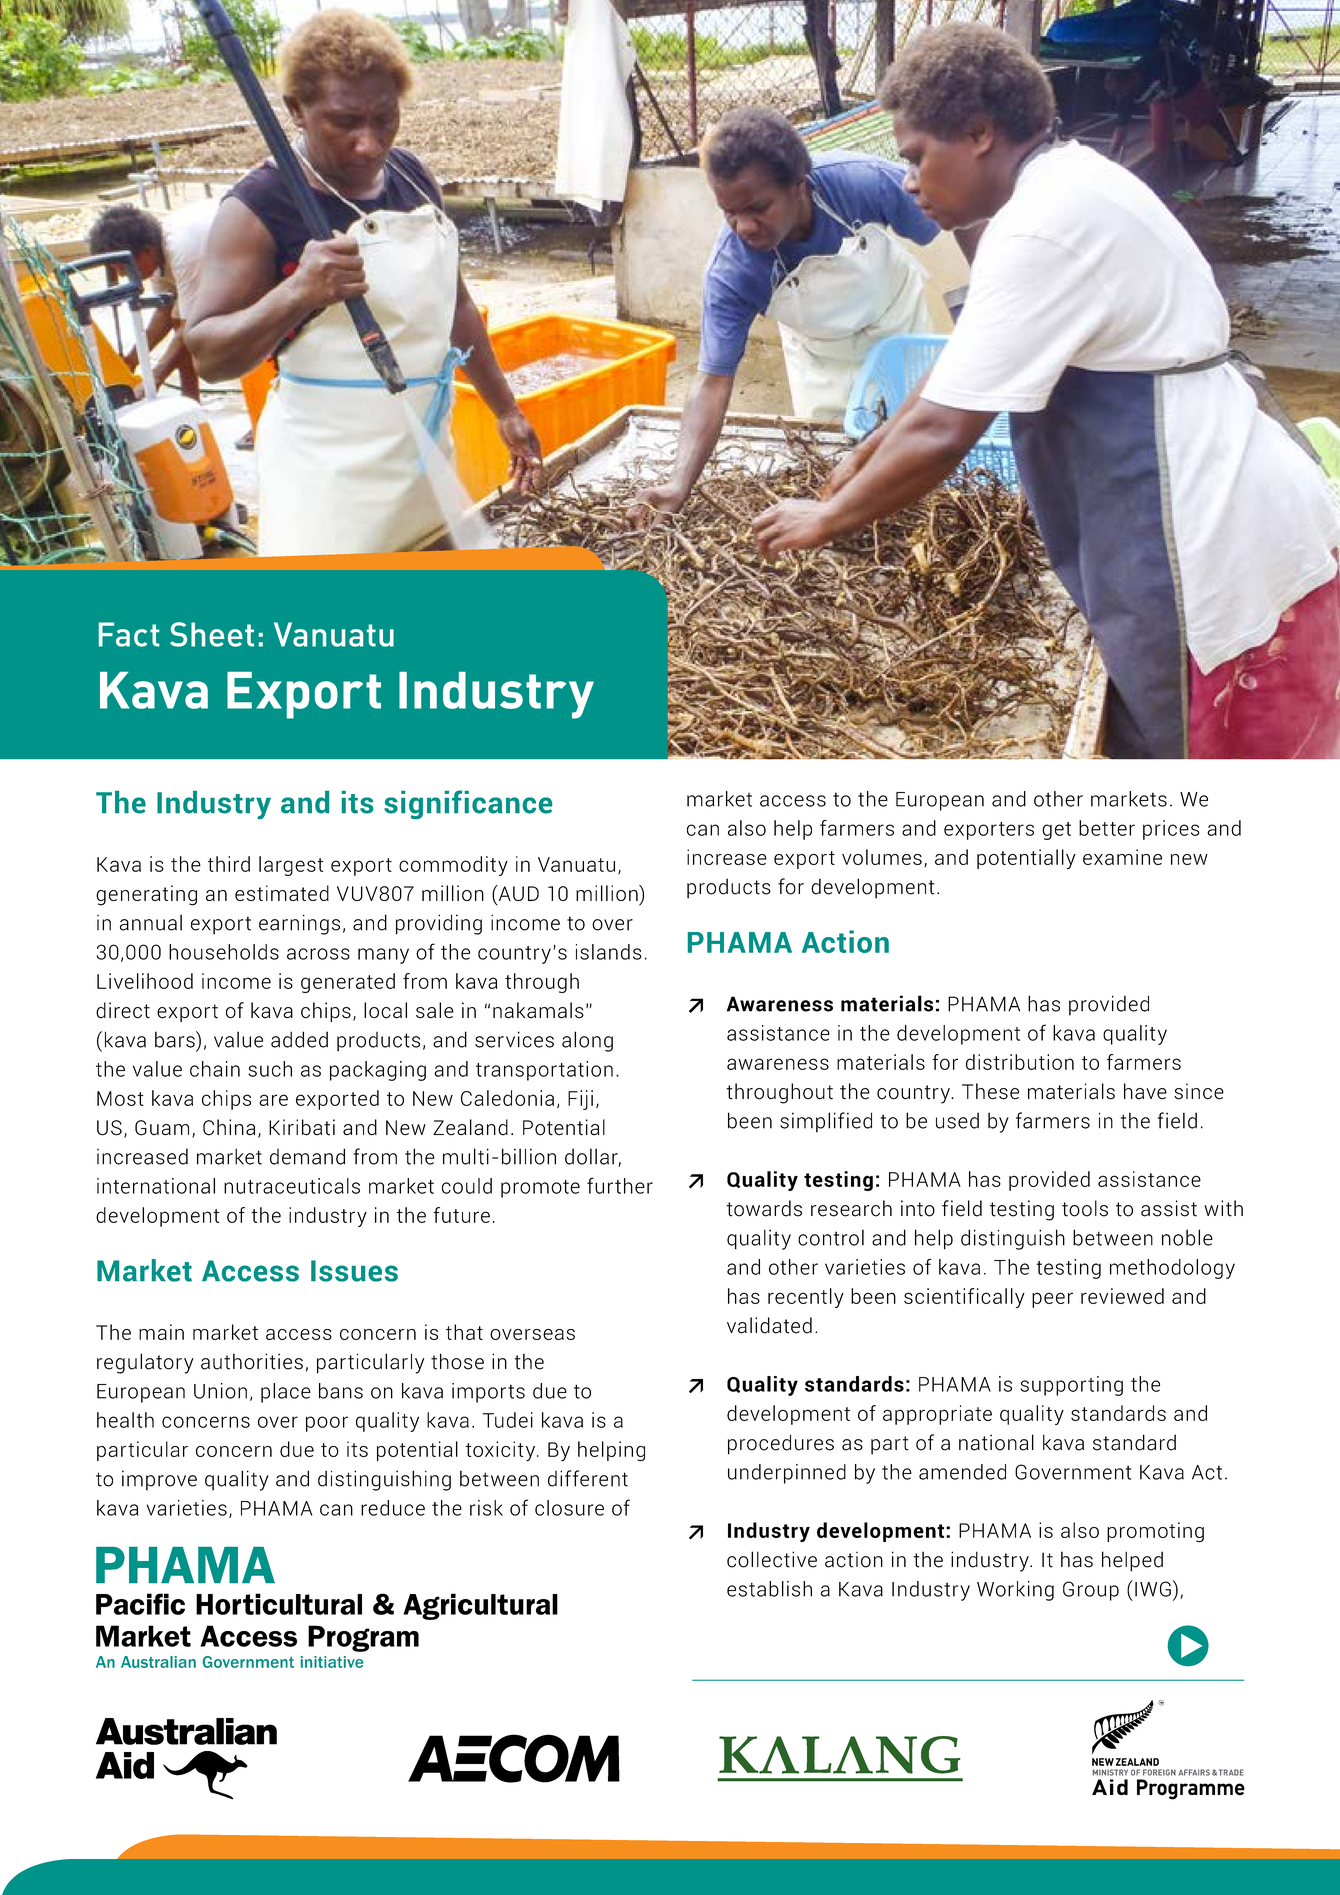  Describe the element at coordinates (580, 1100) in the page. I see `Fiji` at that location.
